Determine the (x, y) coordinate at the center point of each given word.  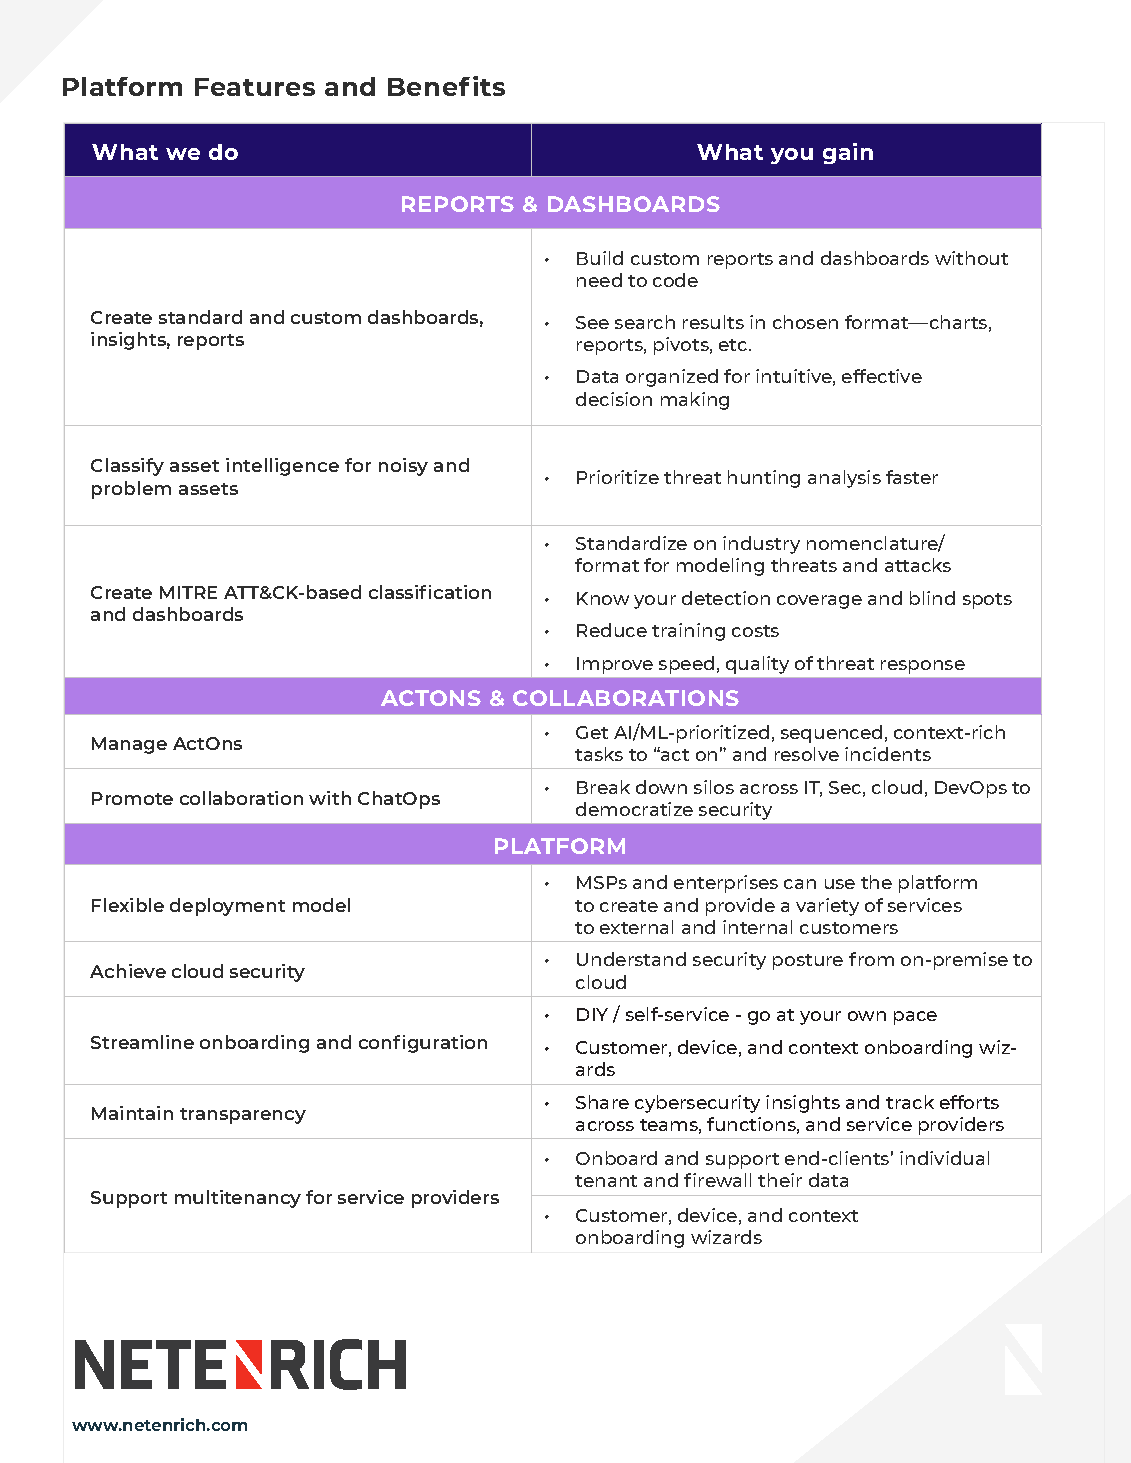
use (840, 884)
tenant (606, 1181)
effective (882, 376)
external (636, 927)
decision (614, 399)
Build (600, 258)
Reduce (612, 630)
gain (848, 153)
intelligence (282, 467)
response (923, 667)
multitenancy (238, 1199)
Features (255, 87)
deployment (227, 907)
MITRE (188, 592)
